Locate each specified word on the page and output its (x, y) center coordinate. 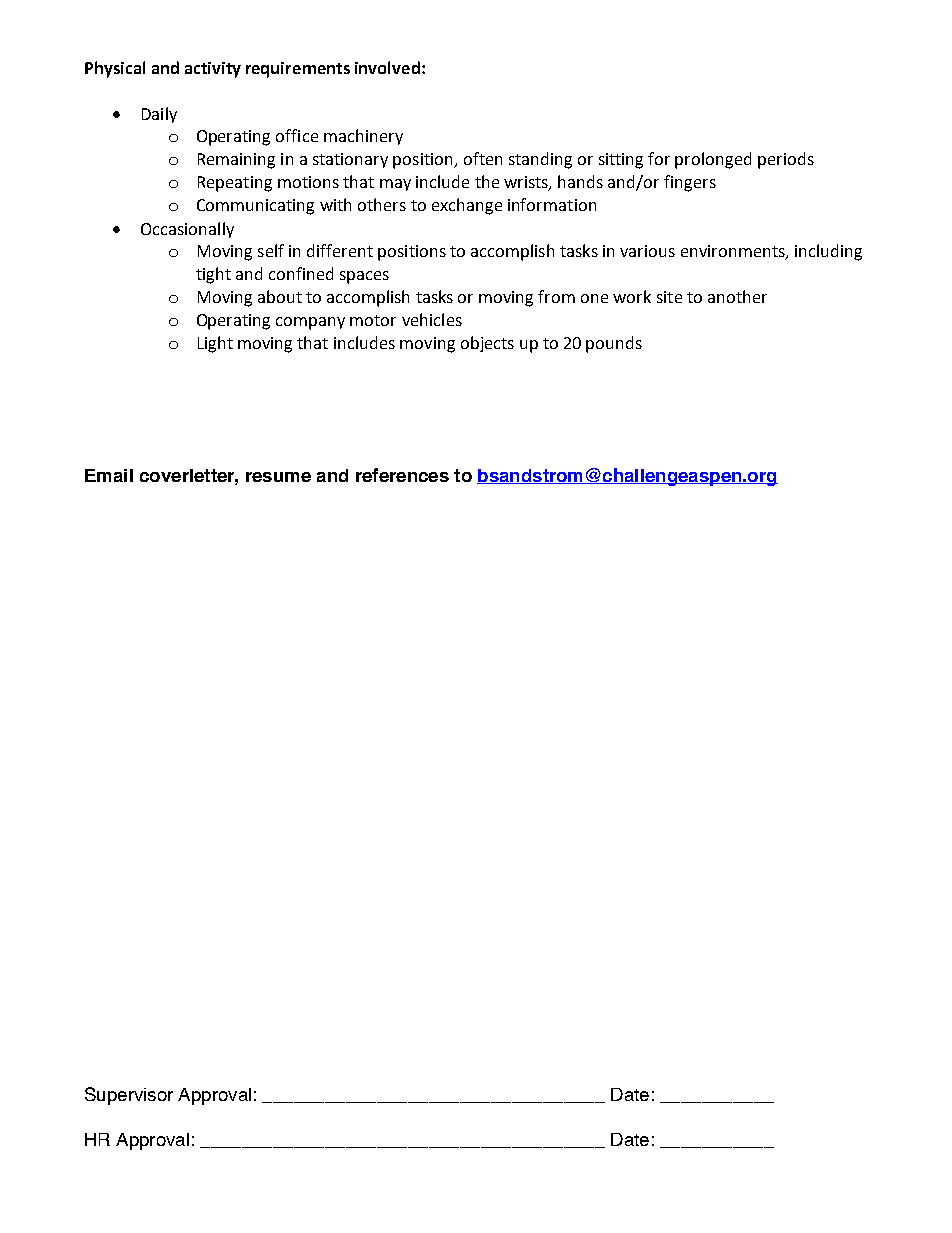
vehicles (432, 319)
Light (215, 344)
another (737, 296)
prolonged (713, 160)
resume (278, 477)
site (669, 297)
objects (487, 344)
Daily (159, 115)
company (310, 323)
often (483, 158)
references (402, 475)
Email (109, 475)
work (632, 296)
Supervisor (129, 1096)
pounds (614, 344)
